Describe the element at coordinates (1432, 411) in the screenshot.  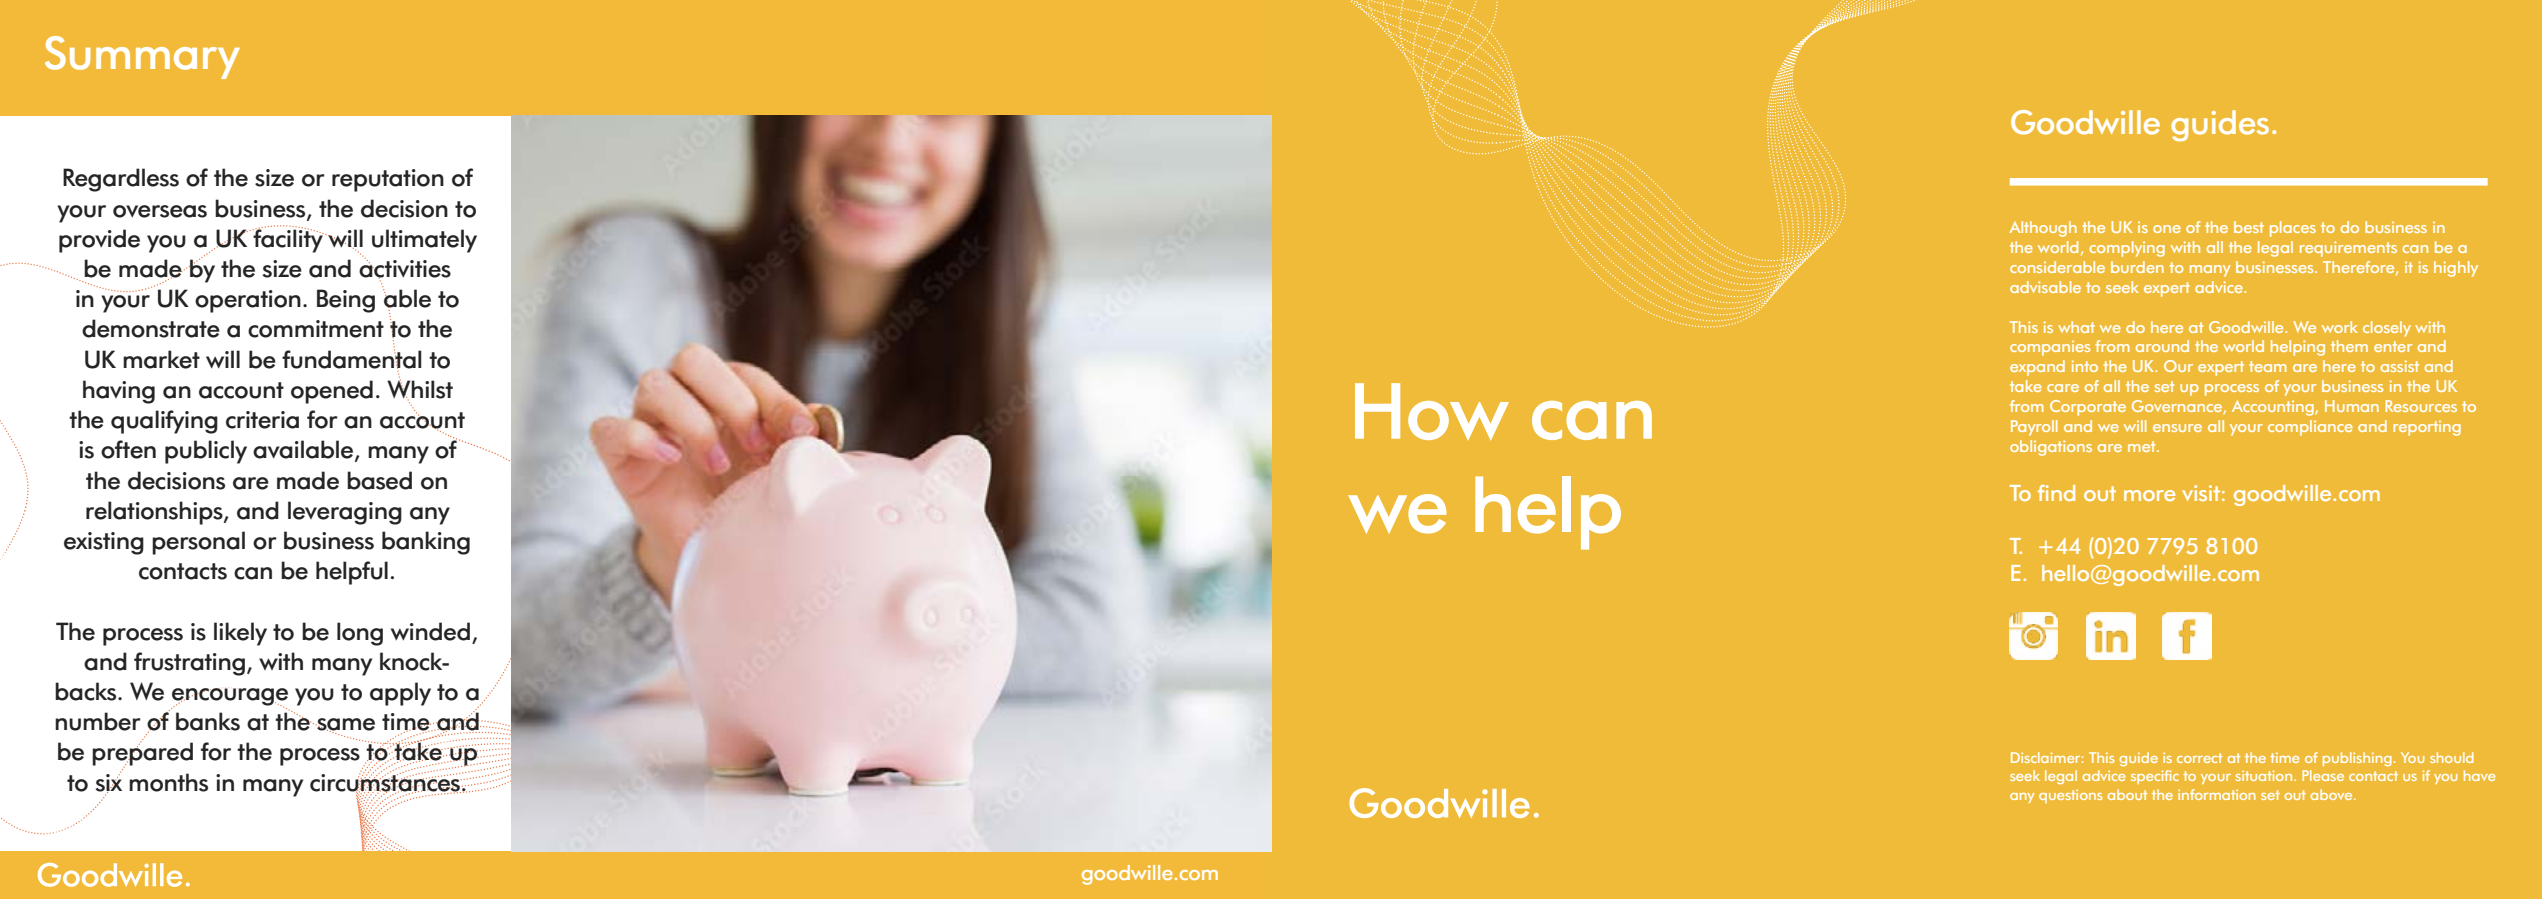
I see `How` at that location.
